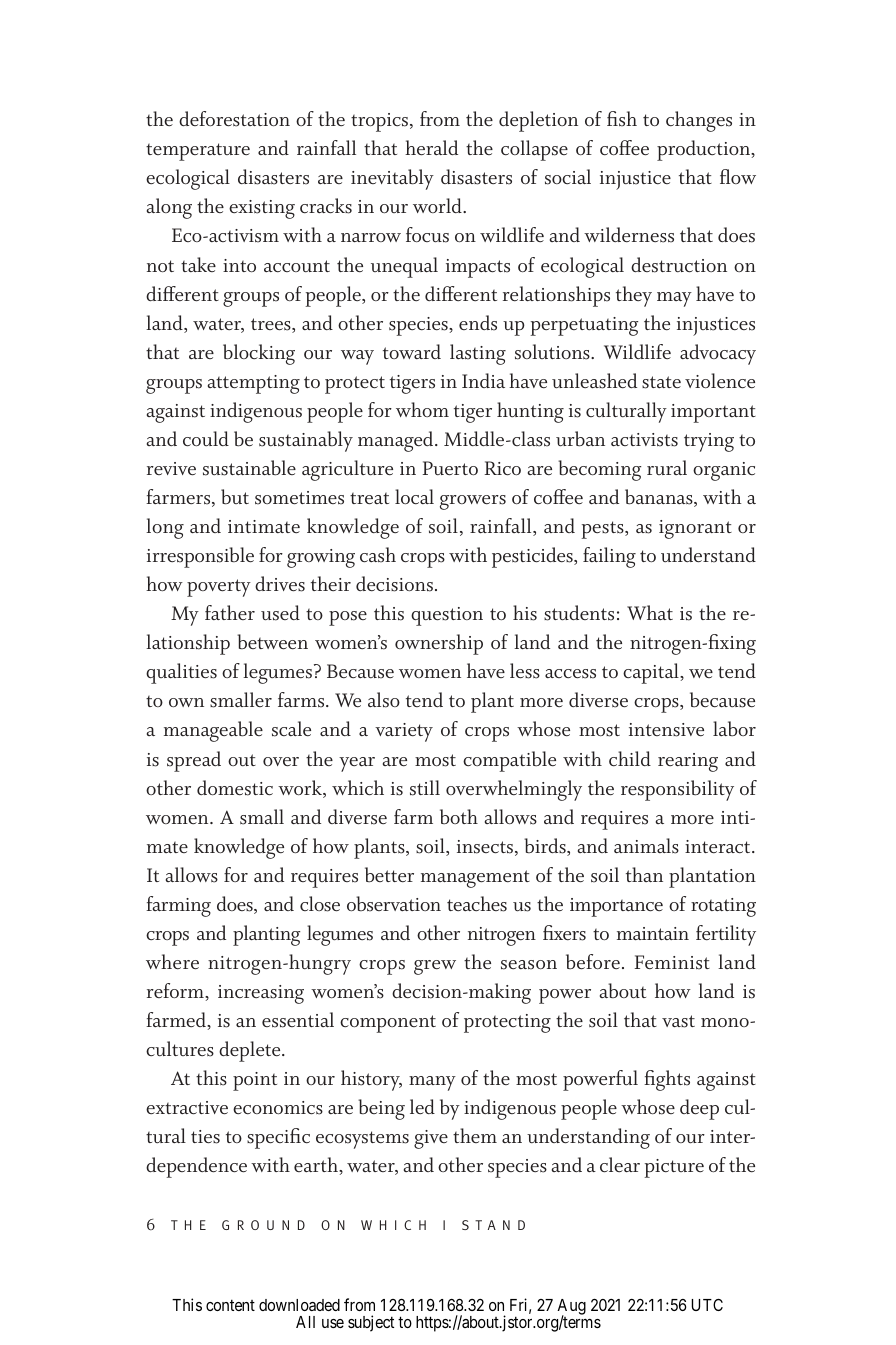 The width and height of the screenshot is (896, 1345). Describe the element at coordinates (477, 904) in the screenshot. I see `teaches` at that location.
